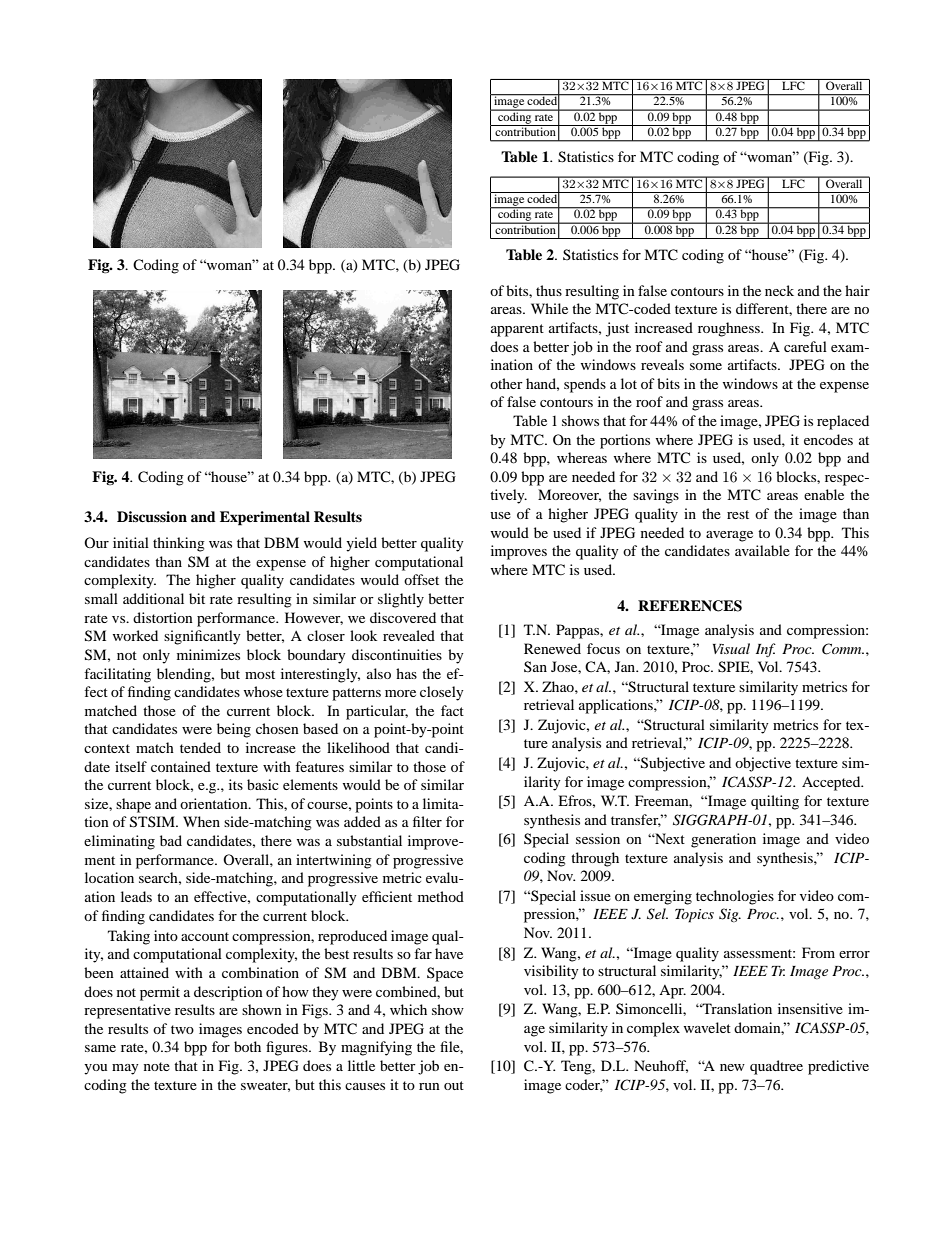 The image size is (952, 1233). Describe the element at coordinates (517, 330) in the screenshot. I see `apparent` at that location.
